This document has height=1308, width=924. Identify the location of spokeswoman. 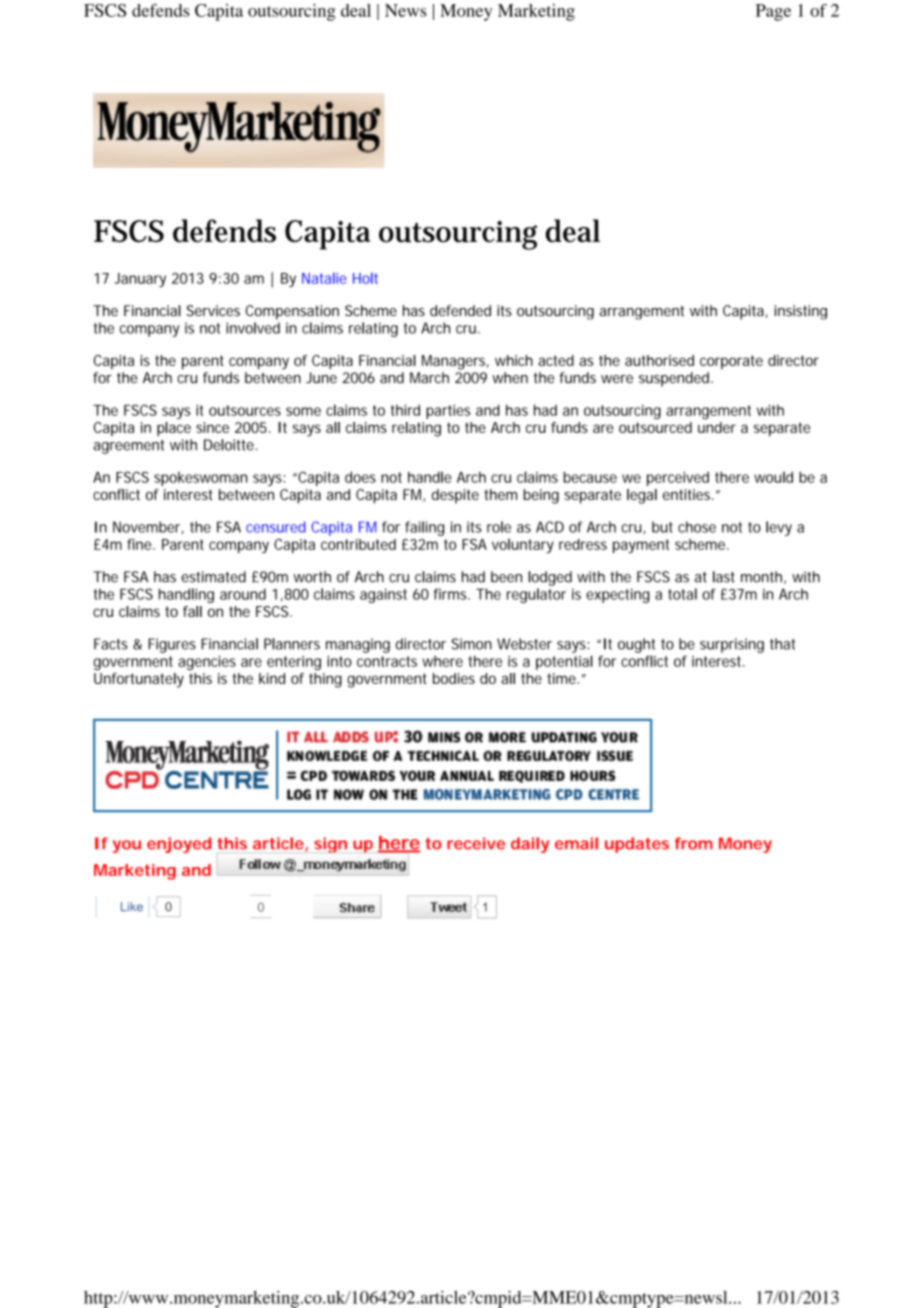
(200, 479).
